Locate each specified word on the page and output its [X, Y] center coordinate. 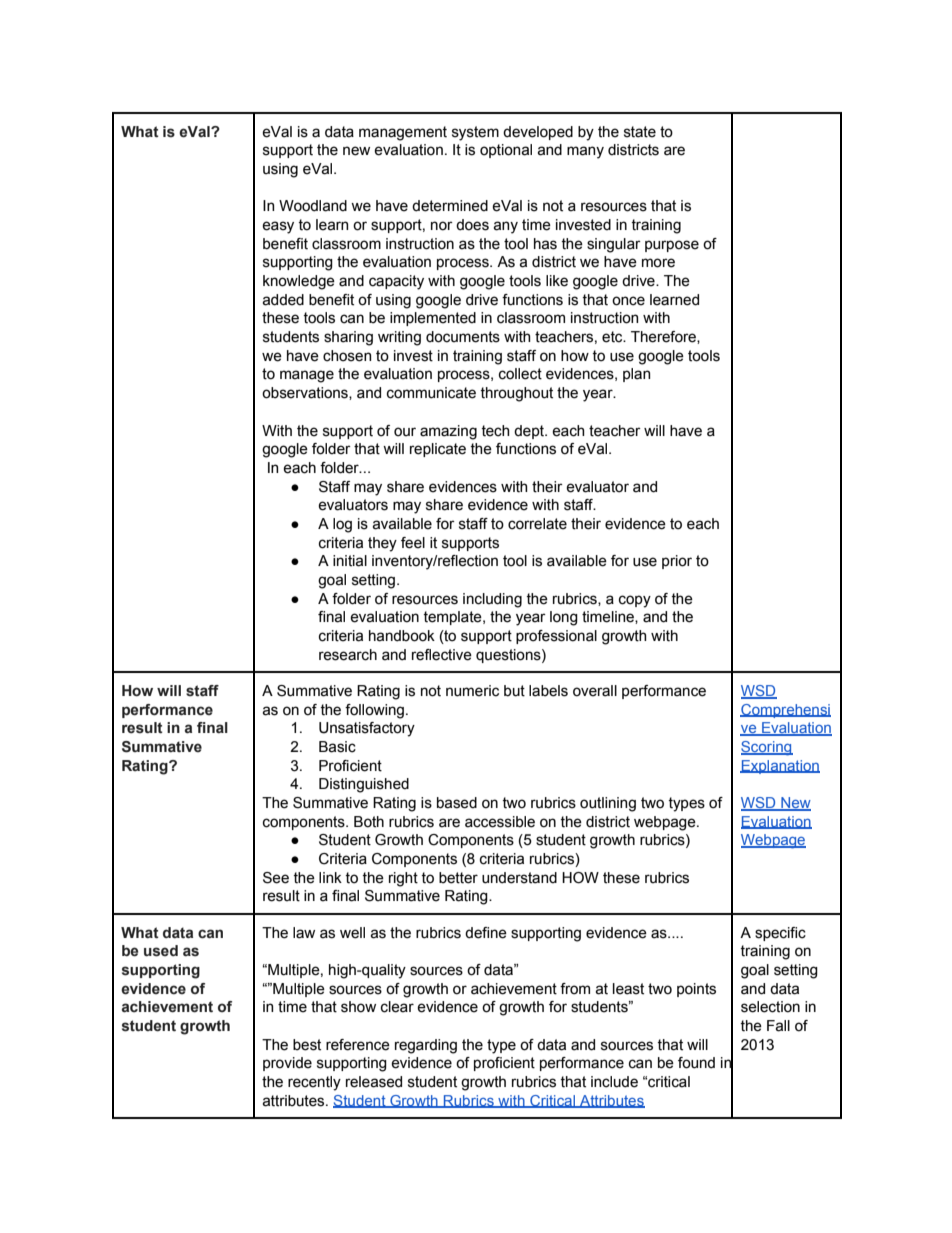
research [348, 655]
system [475, 133]
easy [278, 227]
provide [287, 1064]
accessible [500, 822]
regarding [426, 1046]
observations [306, 393]
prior [677, 562]
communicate [431, 393]
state [640, 132]
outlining [608, 804]
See [276, 878]
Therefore [664, 337]
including [492, 600]
